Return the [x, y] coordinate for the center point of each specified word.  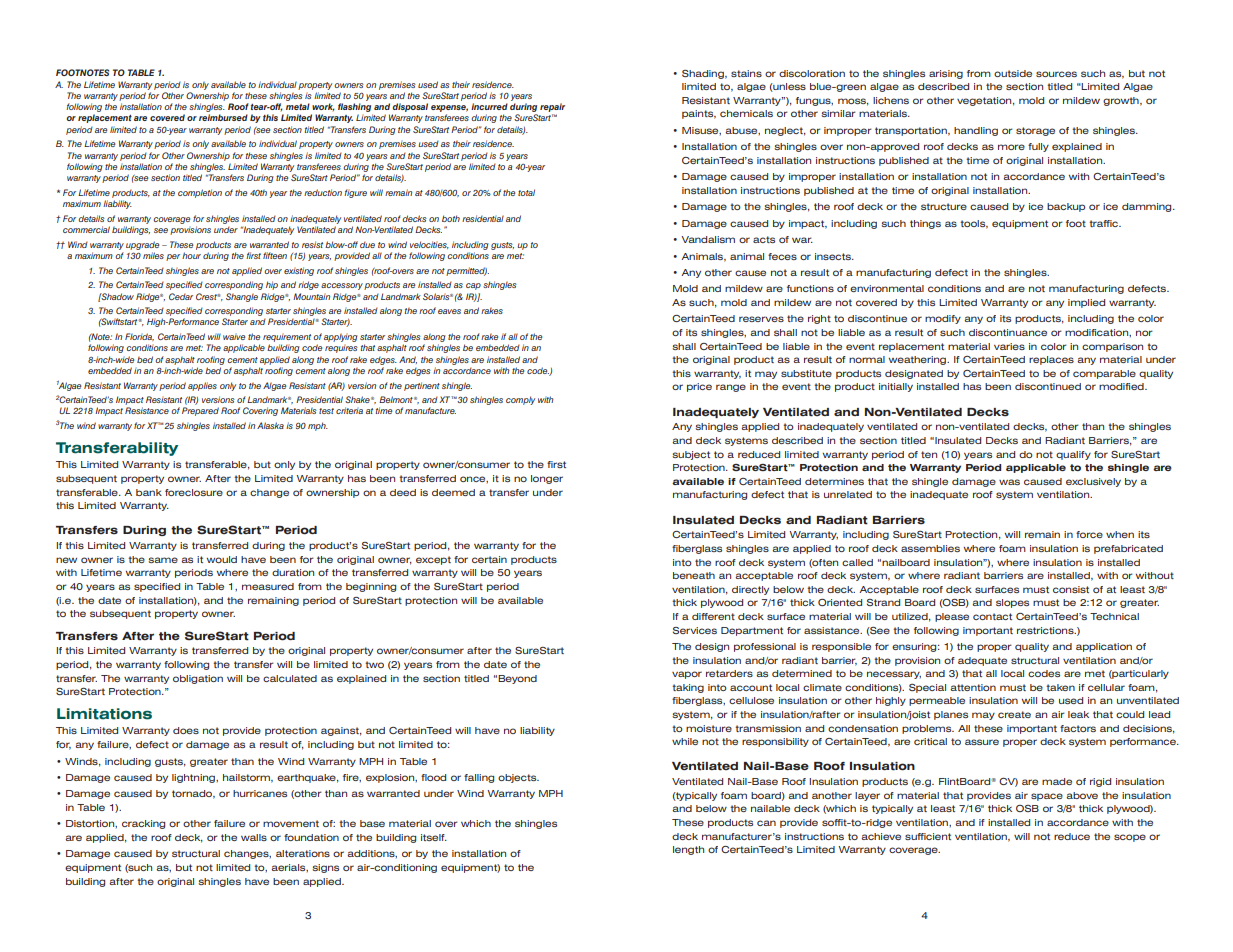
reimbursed [223, 117]
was [1009, 482]
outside [1013, 73]
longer [547, 479]
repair [552, 109]
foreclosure [194, 492]
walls [254, 837]
